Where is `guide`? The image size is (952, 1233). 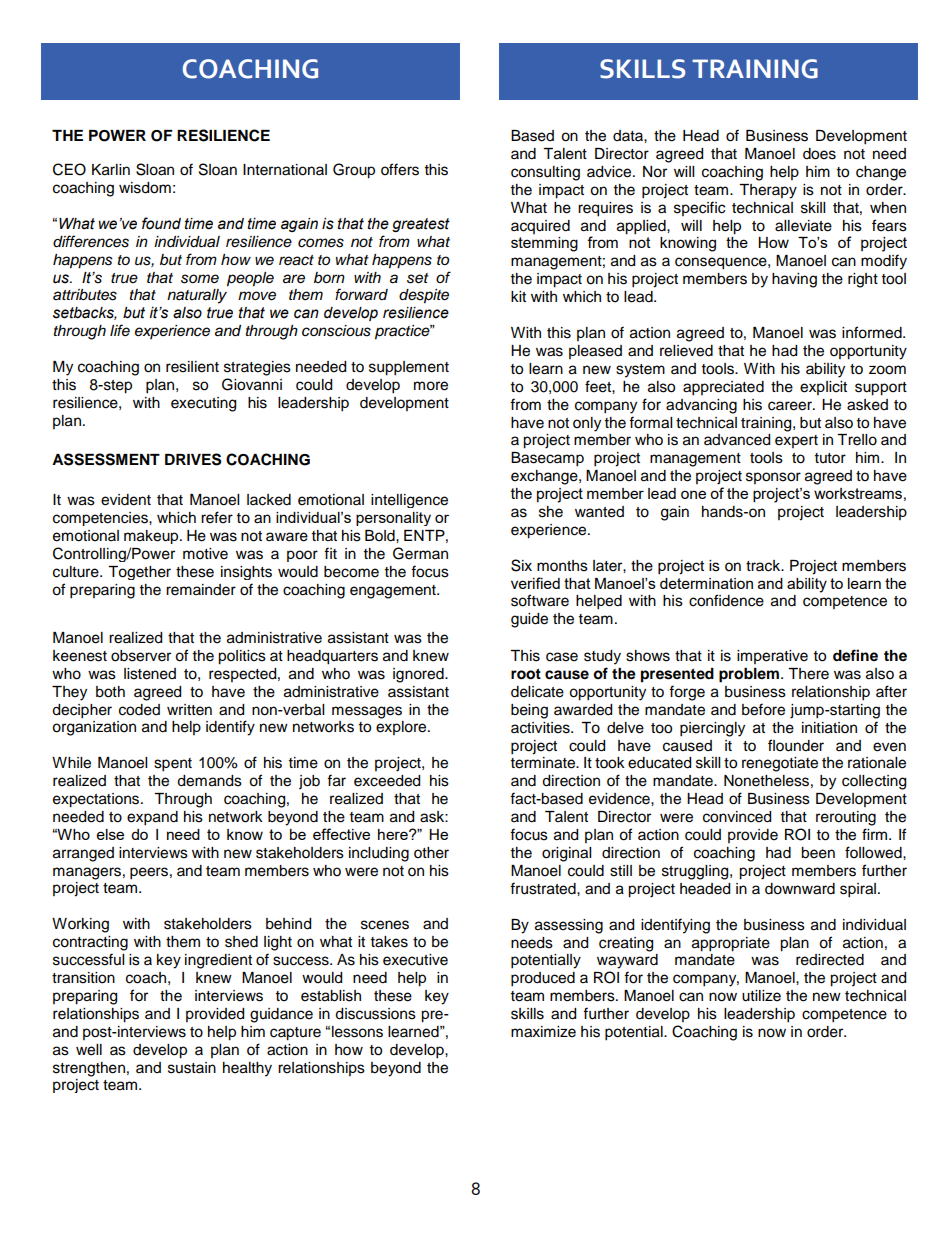 guide is located at coordinates (529, 620).
